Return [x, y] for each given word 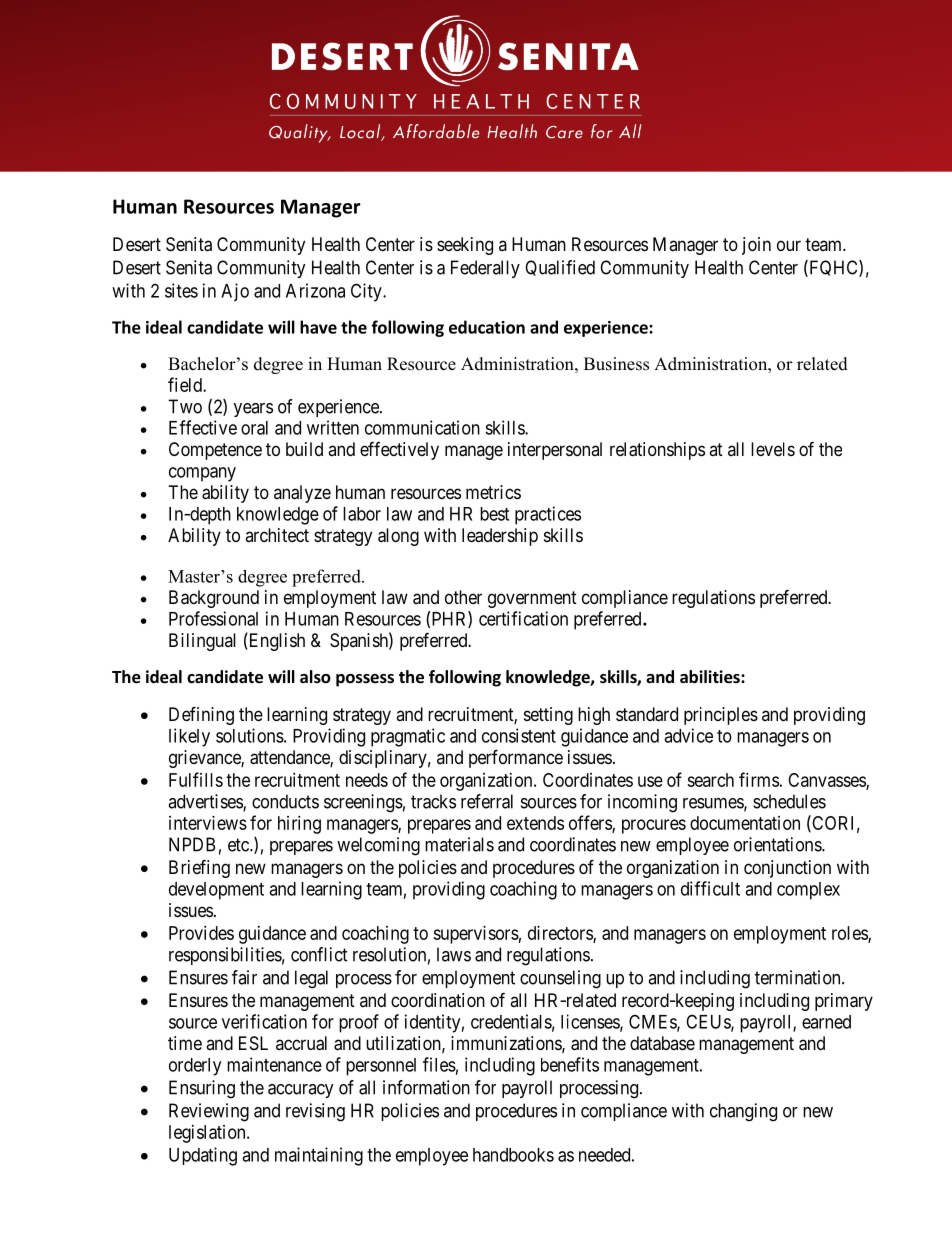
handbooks [513, 1155]
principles [721, 716]
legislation [208, 1134]
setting [548, 716]
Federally [485, 269]
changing [743, 1112]
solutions [250, 735]
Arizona [315, 290]
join [756, 246]
